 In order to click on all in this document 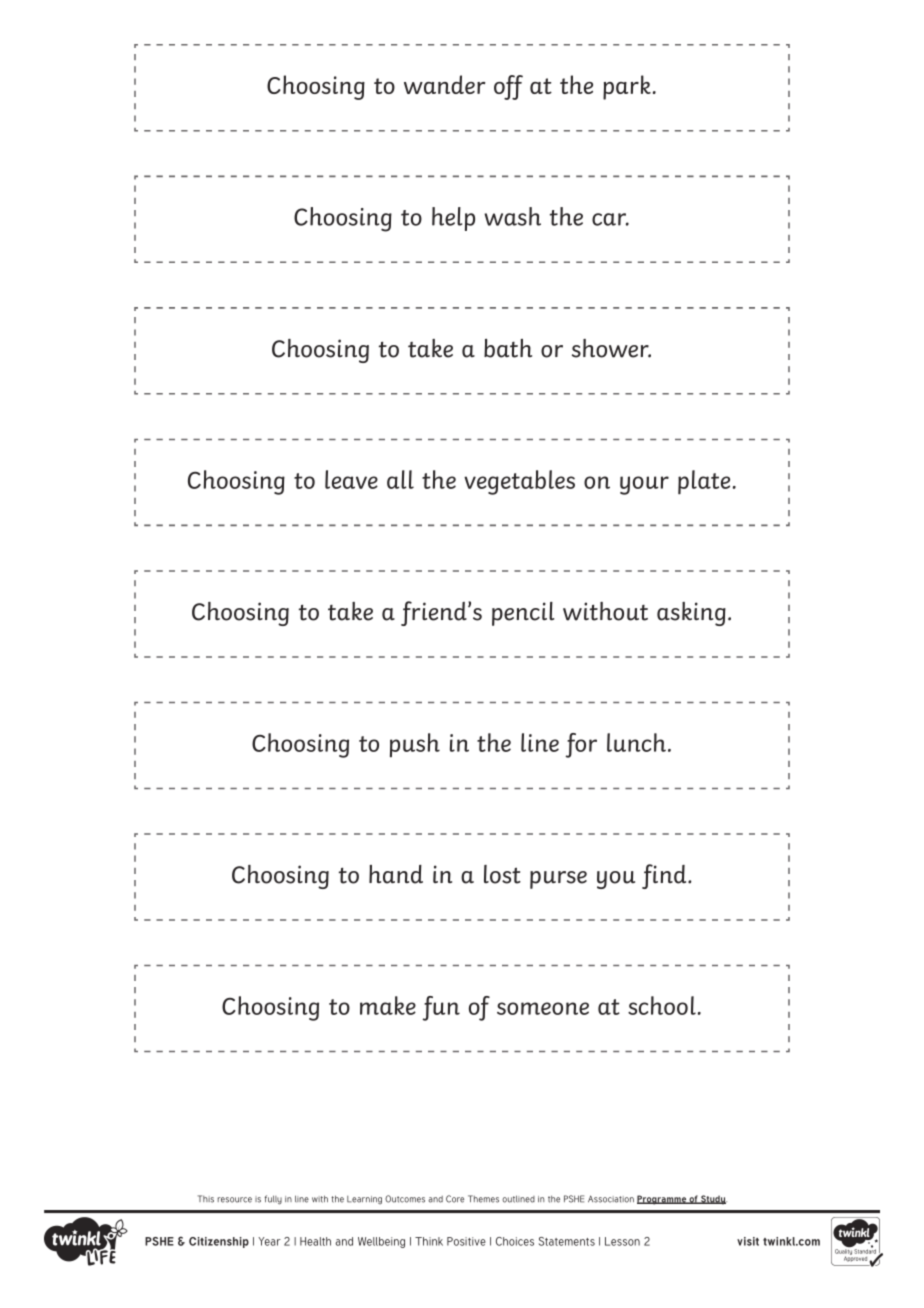, I will do `click(400, 479)`.
